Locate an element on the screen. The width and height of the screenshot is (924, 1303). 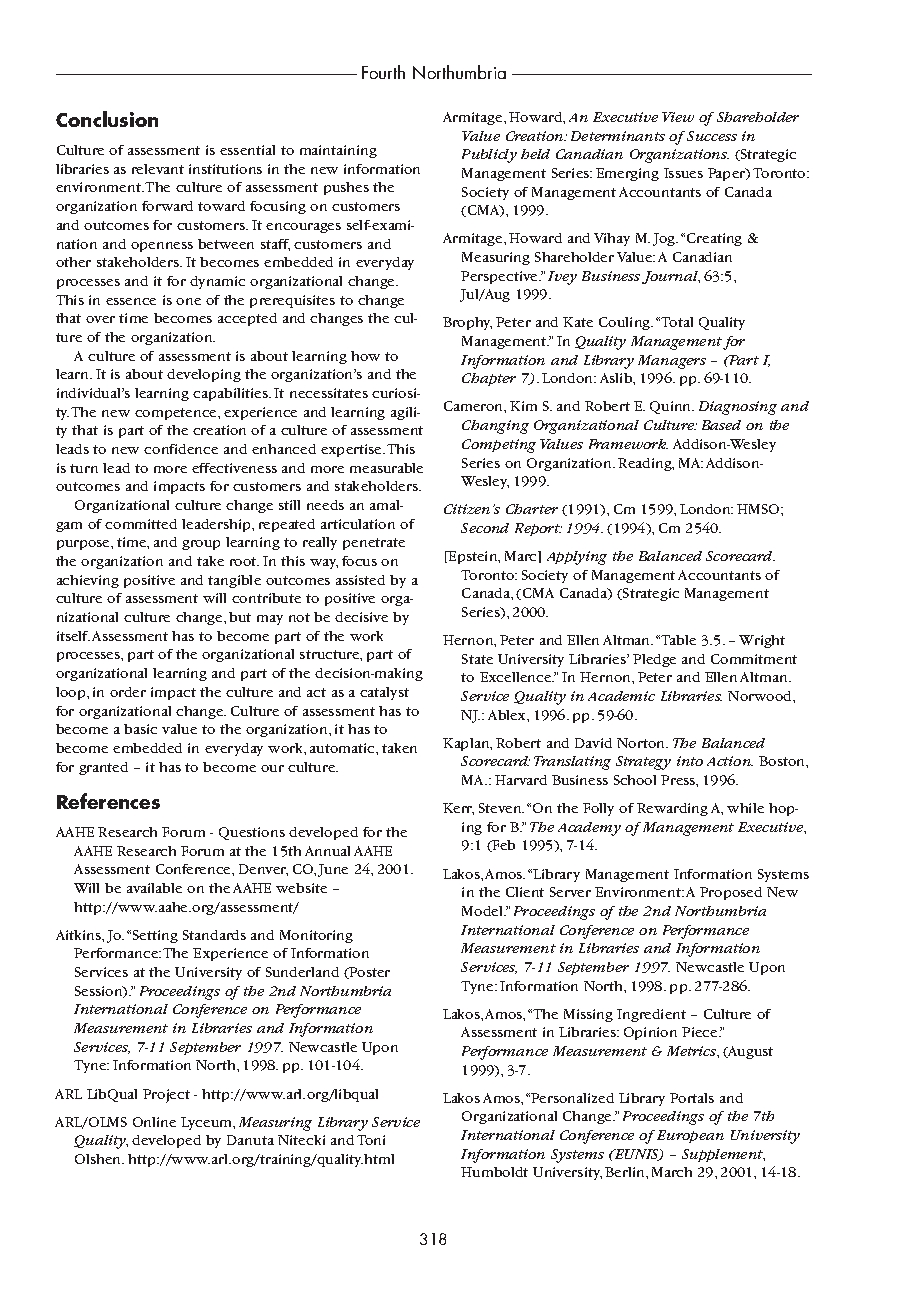
Rewarding is located at coordinates (672, 809).
